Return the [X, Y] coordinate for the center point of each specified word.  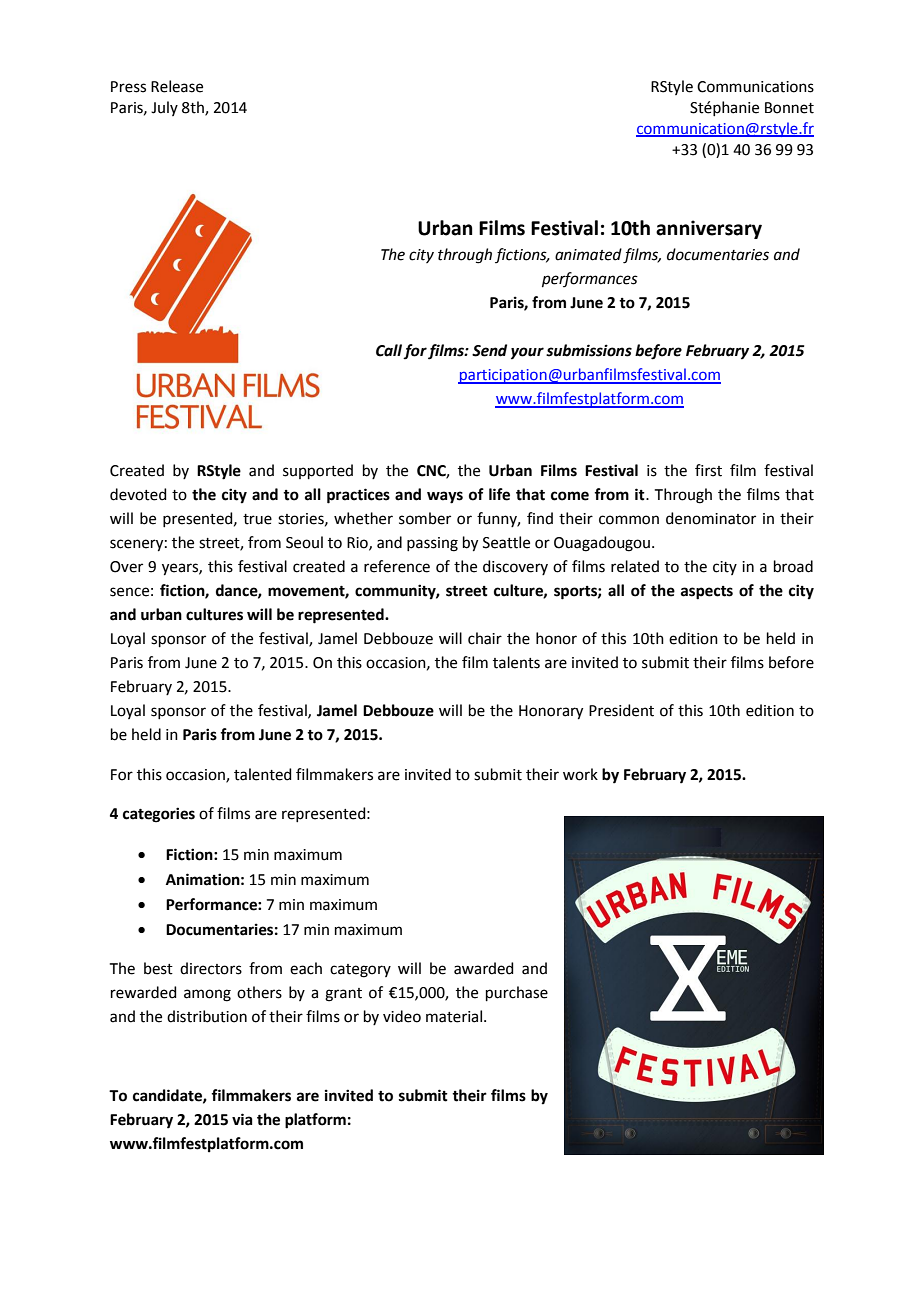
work [580, 774]
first [708, 470]
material [455, 1016]
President [621, 710]
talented [263, 774]
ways [445, 497]
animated [588, 254]
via [242, 1119]
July [164, 108]
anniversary [709, 229]
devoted [138, 494]
